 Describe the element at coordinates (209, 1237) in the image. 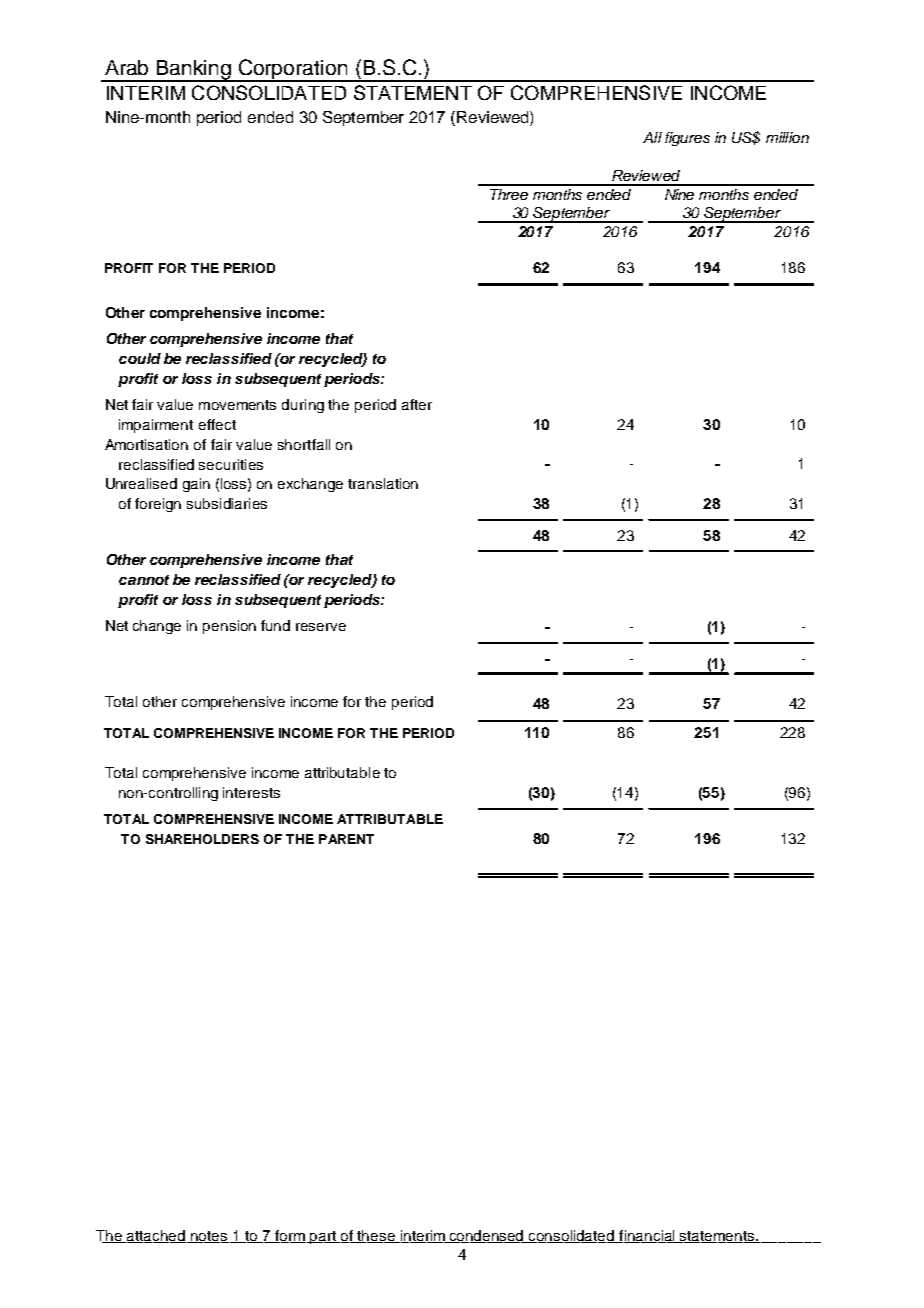

I see `notes` at that location.
